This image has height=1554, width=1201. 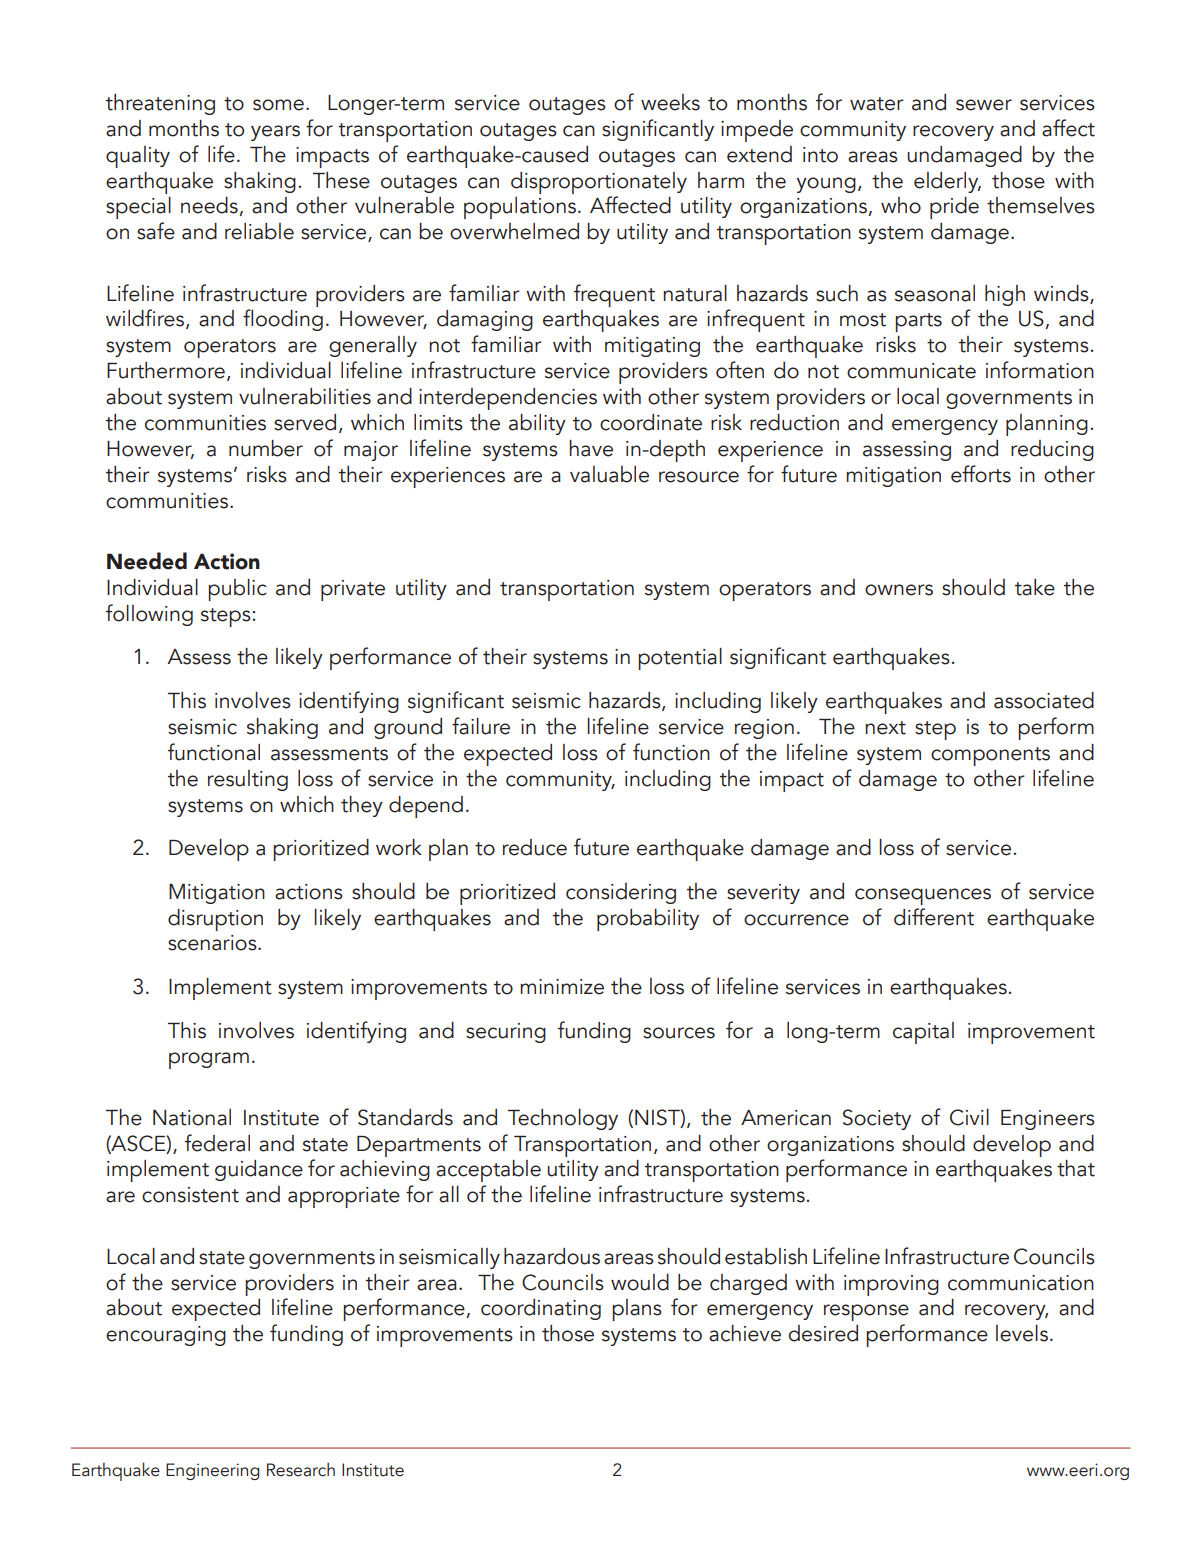 What do you see at coordinates (599, 183) in the image?
I see `disproportionately` at bounding box center [599, 183].
